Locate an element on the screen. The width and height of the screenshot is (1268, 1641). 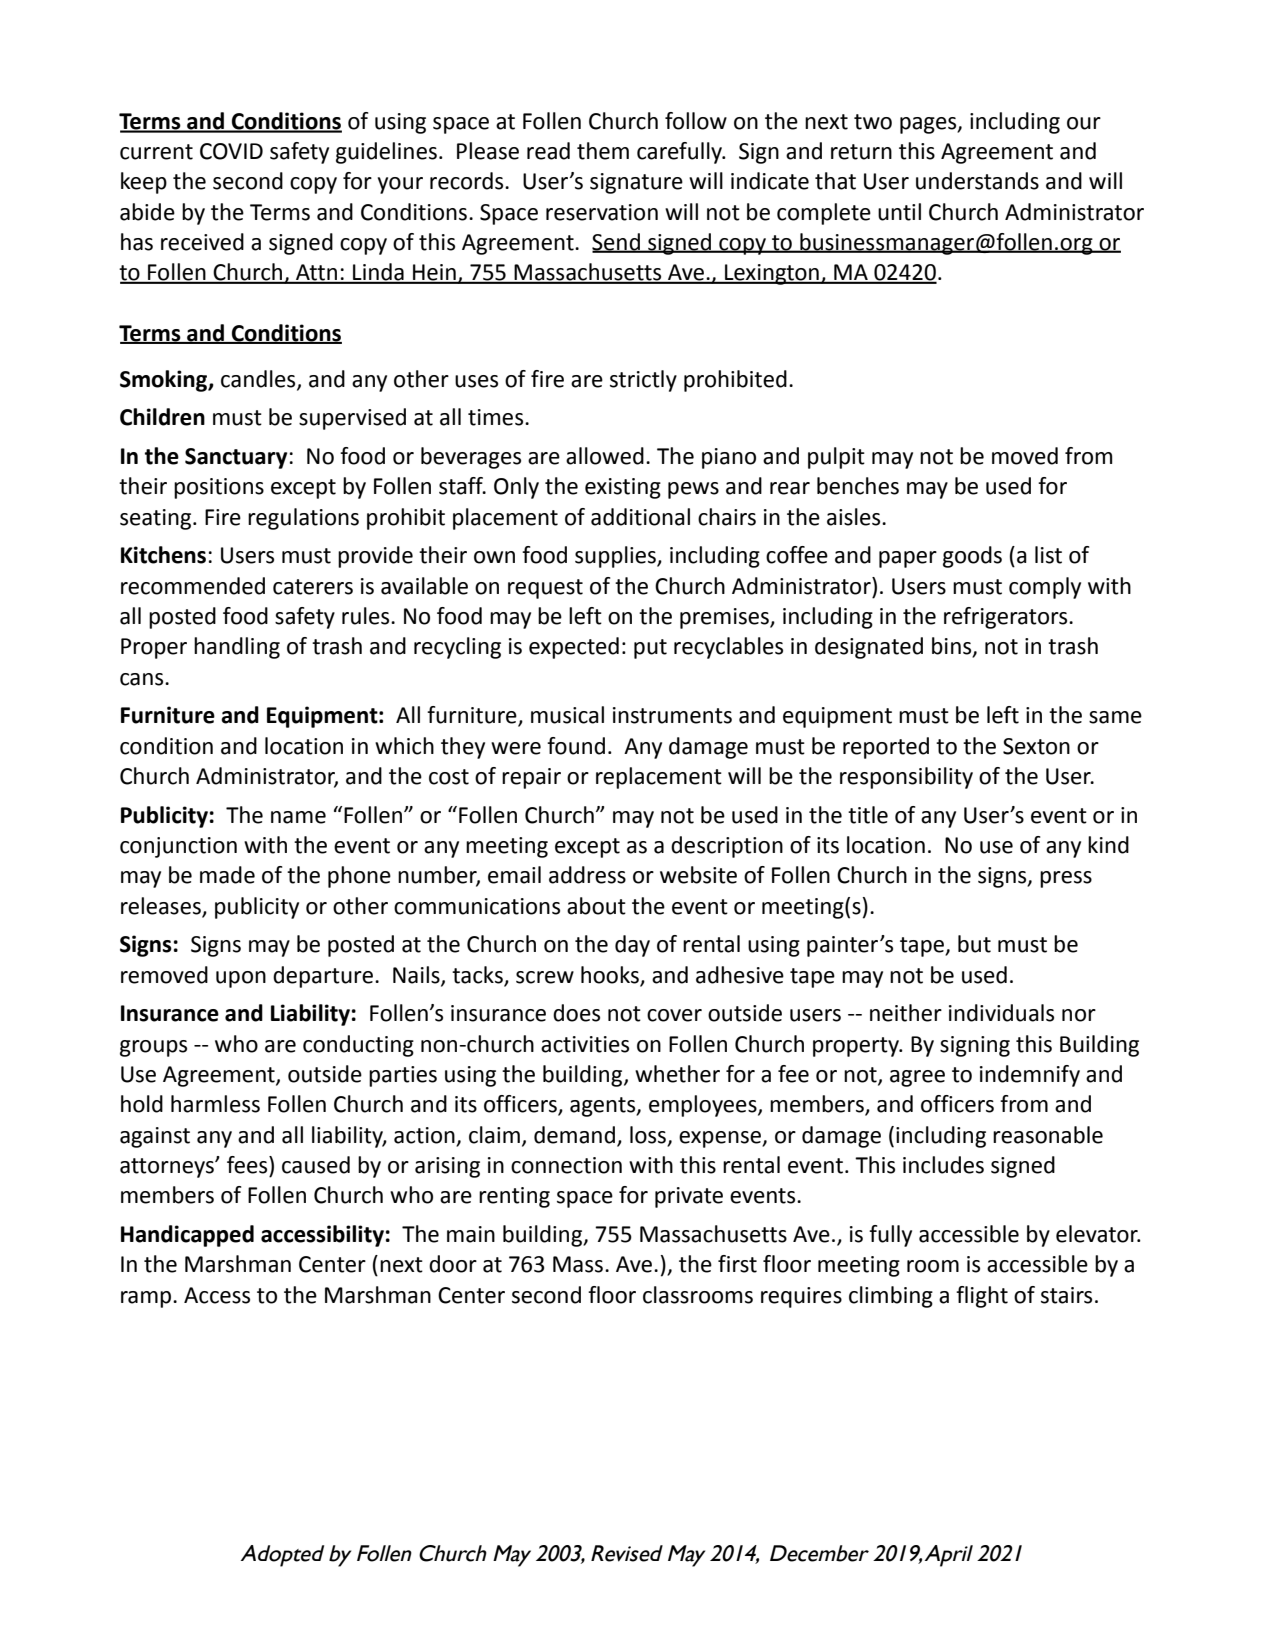
allowed is located at coordinates (605, 456).
